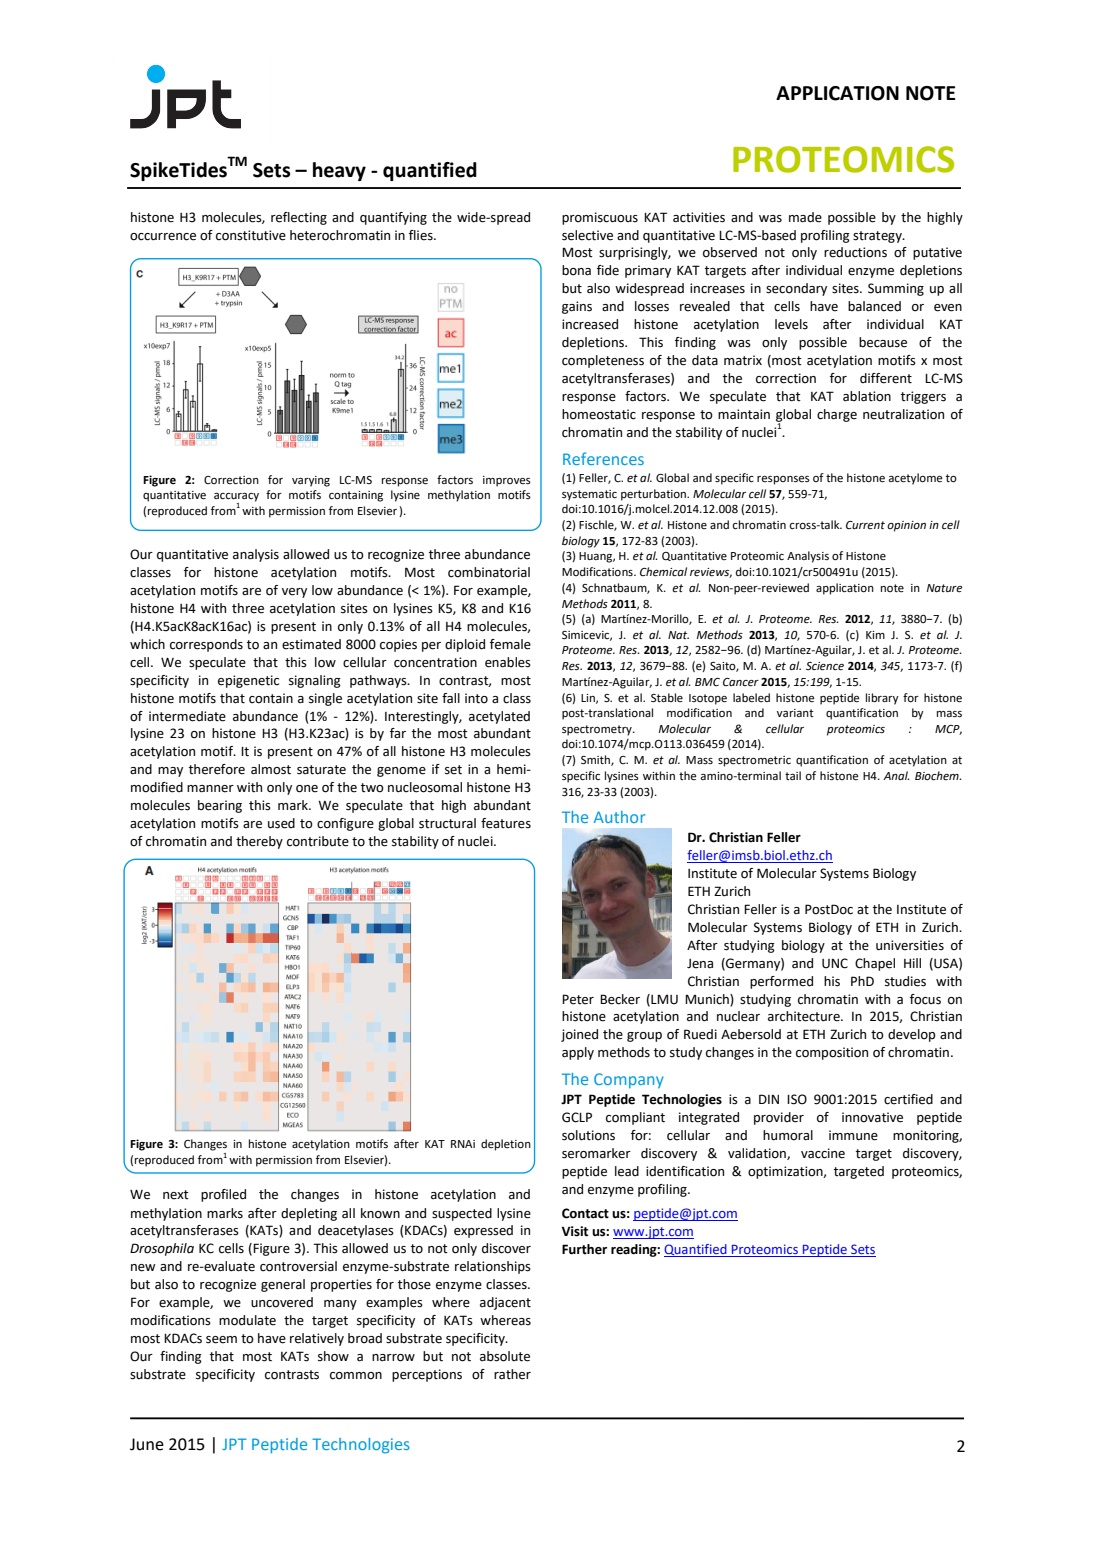 The width and height of the screenshot is (1093, 1545). I want to click on accuracy, so click(236, 498).
